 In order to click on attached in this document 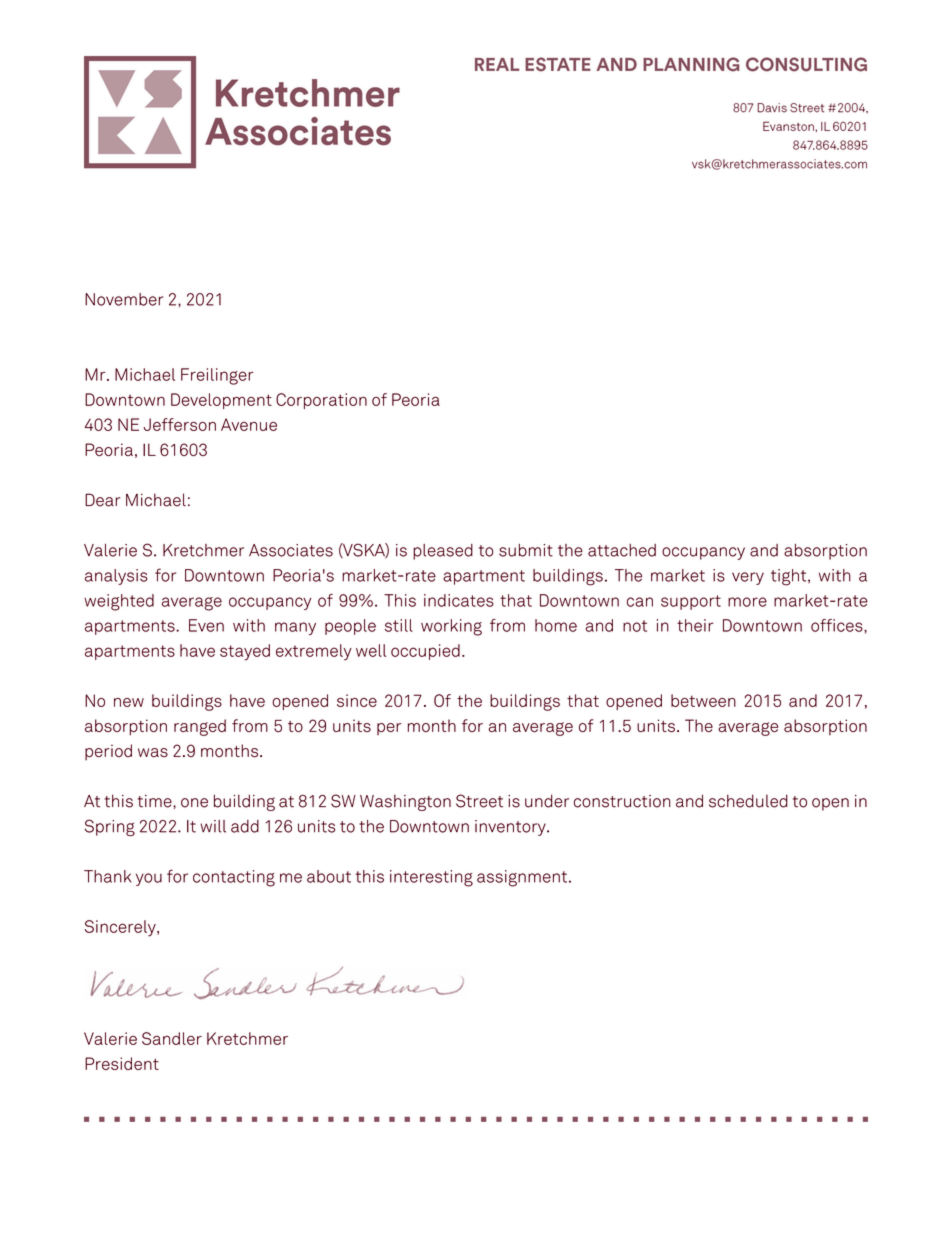, I will do `click(622, 550)`.
